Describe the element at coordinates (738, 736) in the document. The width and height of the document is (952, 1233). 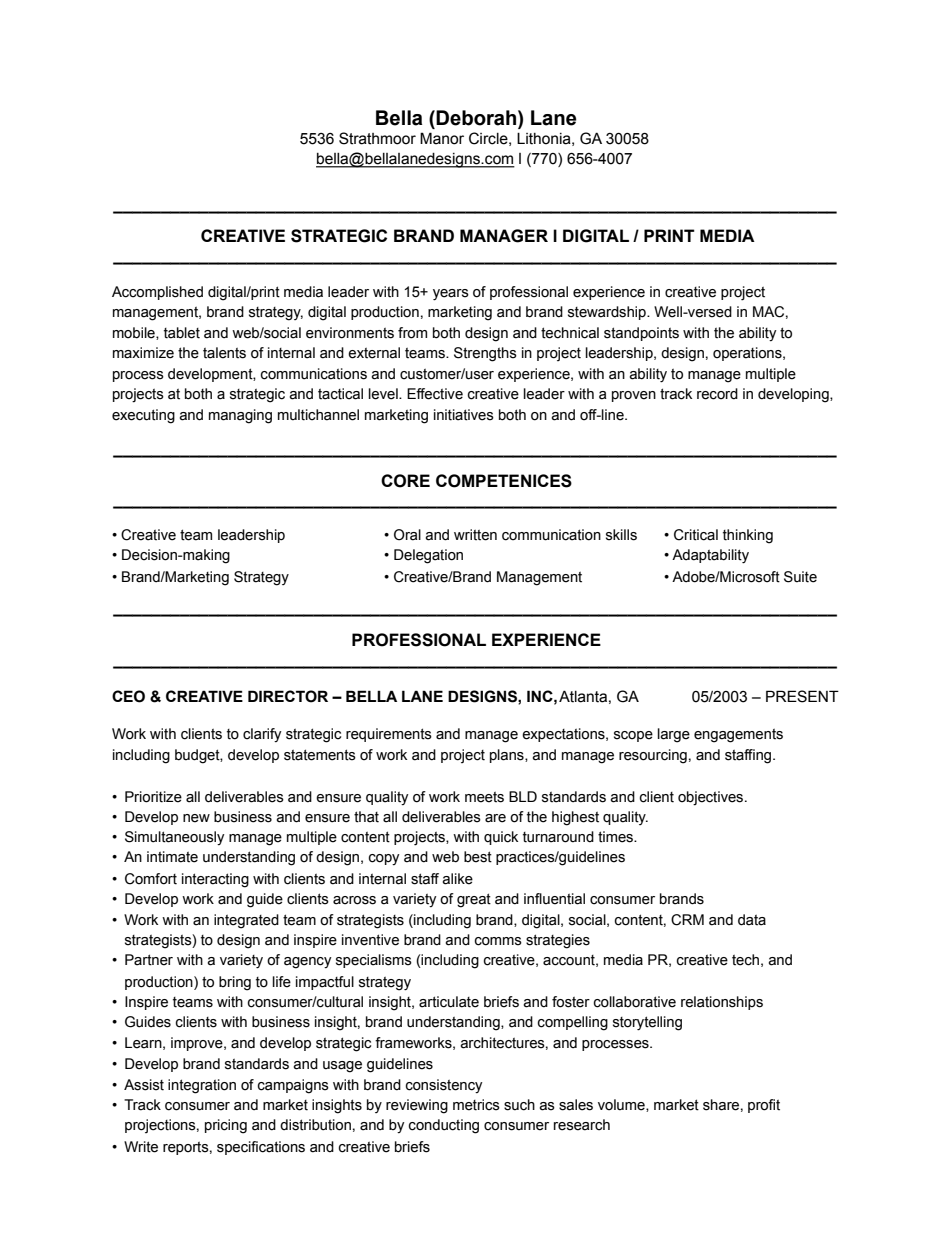
I see `engagements` at that location.
